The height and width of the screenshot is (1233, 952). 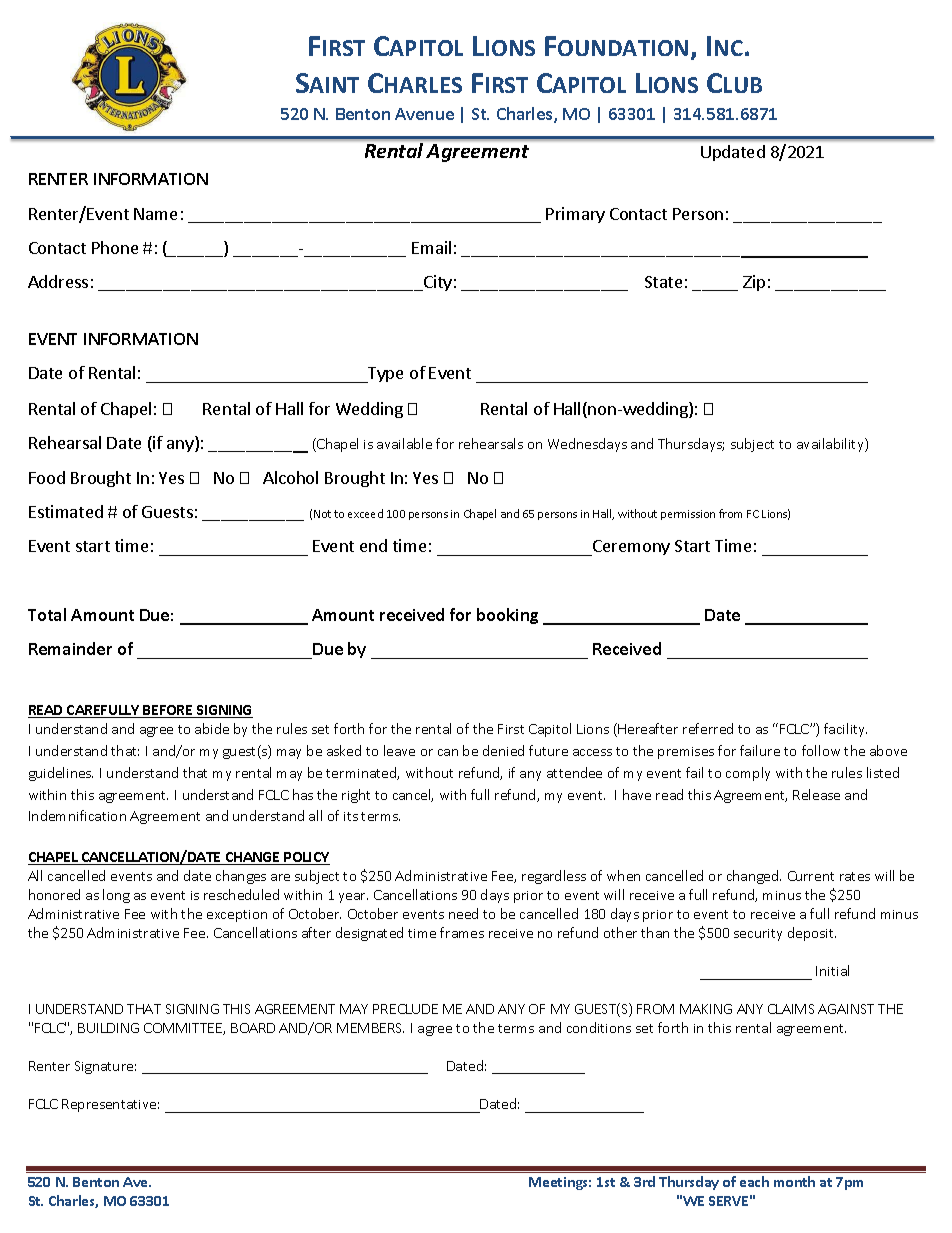 What do you see at coordinates (70, 648) in the screenshot?
I see `Remainder` at bounding box center [70, 648].
